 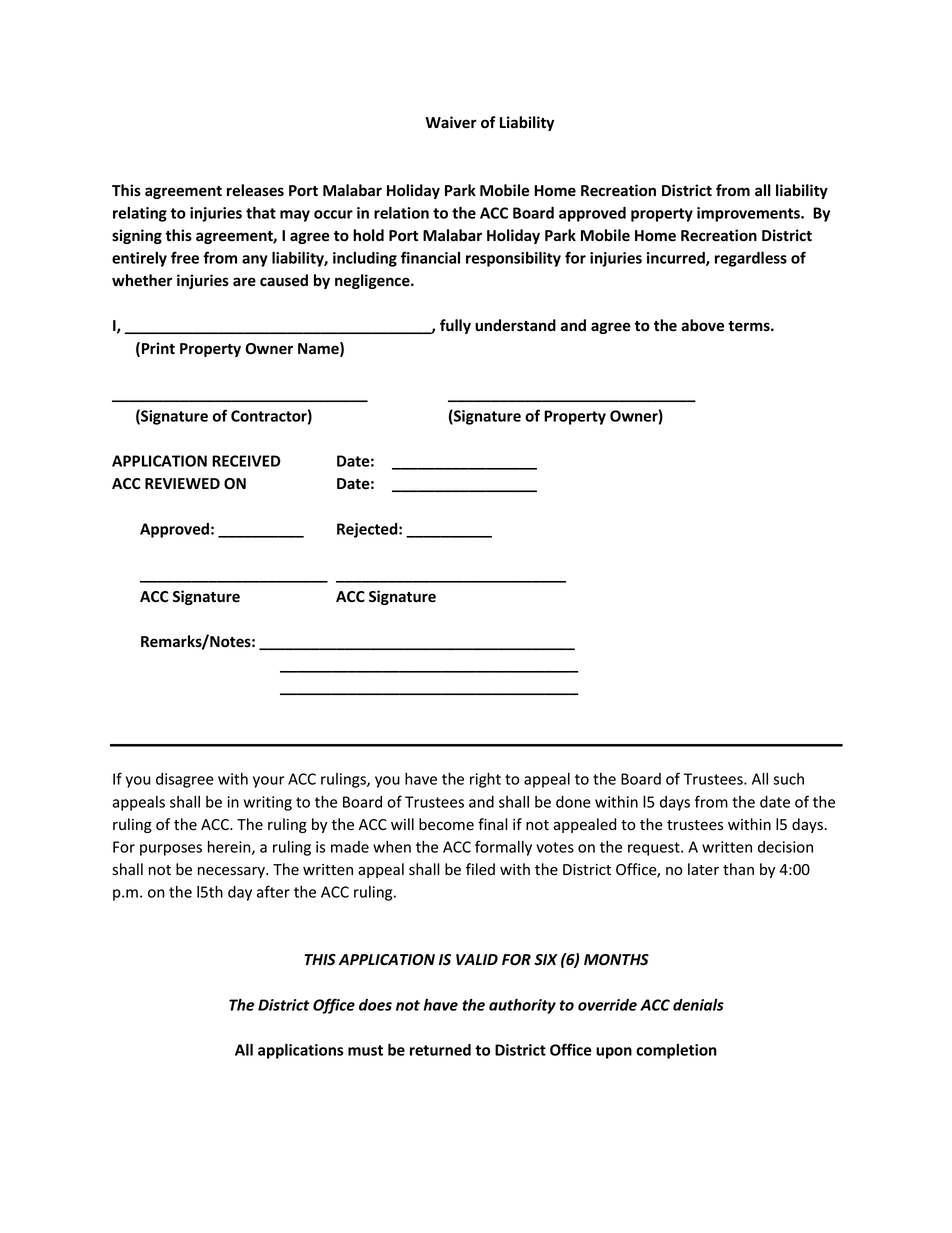 I want to click on must, so click(x=365, y=1050).
